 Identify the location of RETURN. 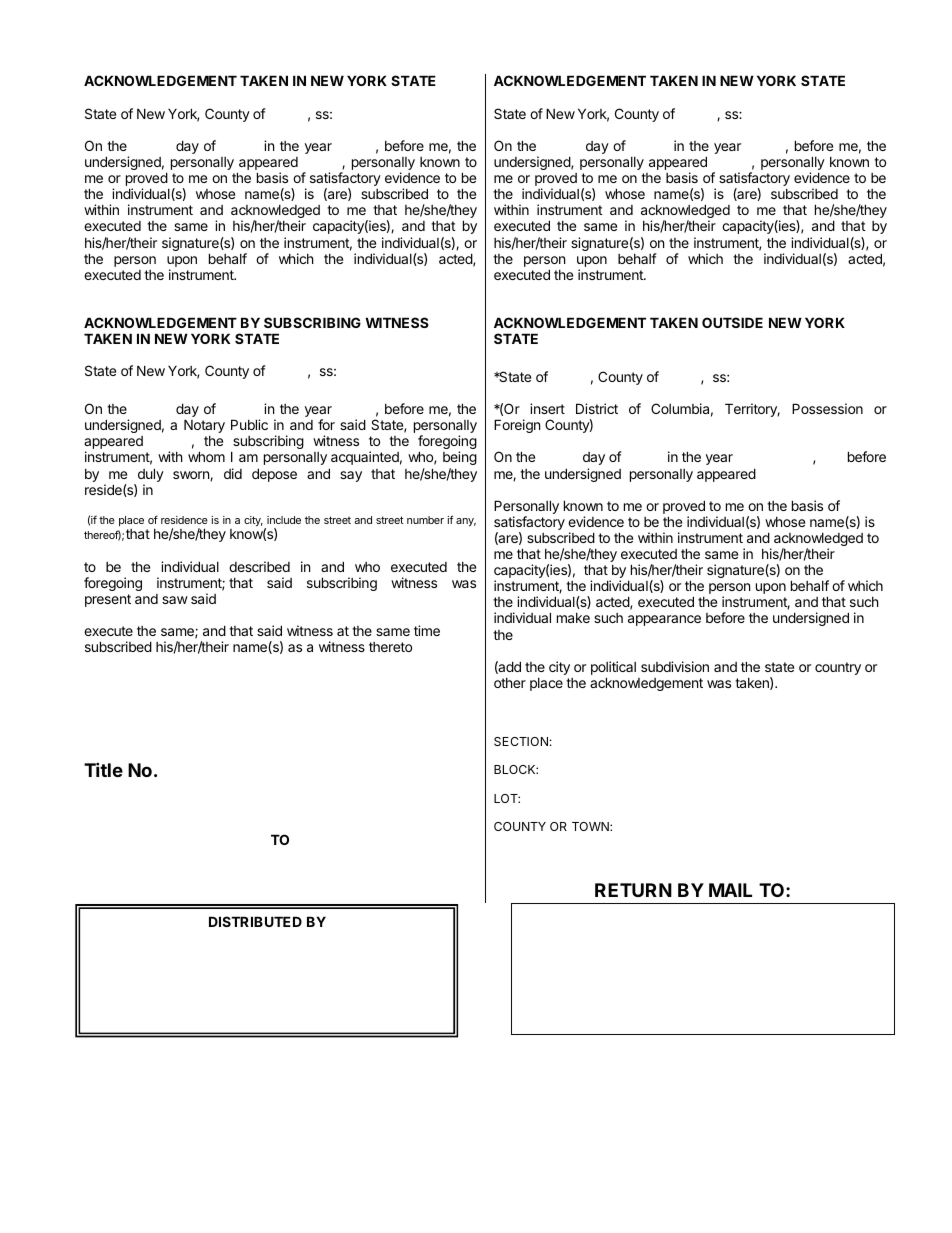
(633, 890).
